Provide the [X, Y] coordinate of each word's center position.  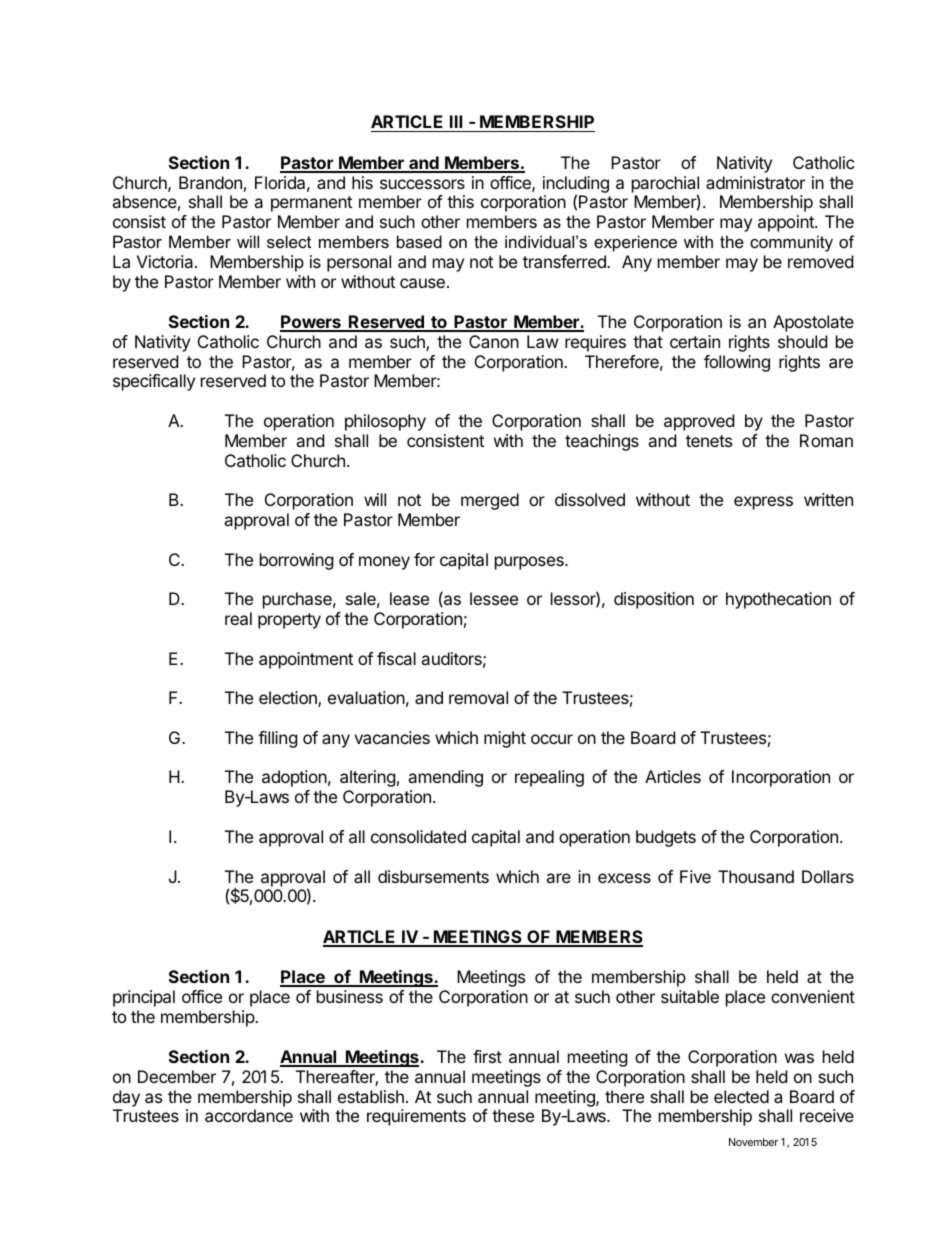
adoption [294, 778]
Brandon [210, 182]
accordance [249, 1115]
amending [445, 778]
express [763, 503]
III [456, 121]
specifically [154, 382]
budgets [666, 838]
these [513, 1115]
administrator [755, 182]
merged [490, 501]
